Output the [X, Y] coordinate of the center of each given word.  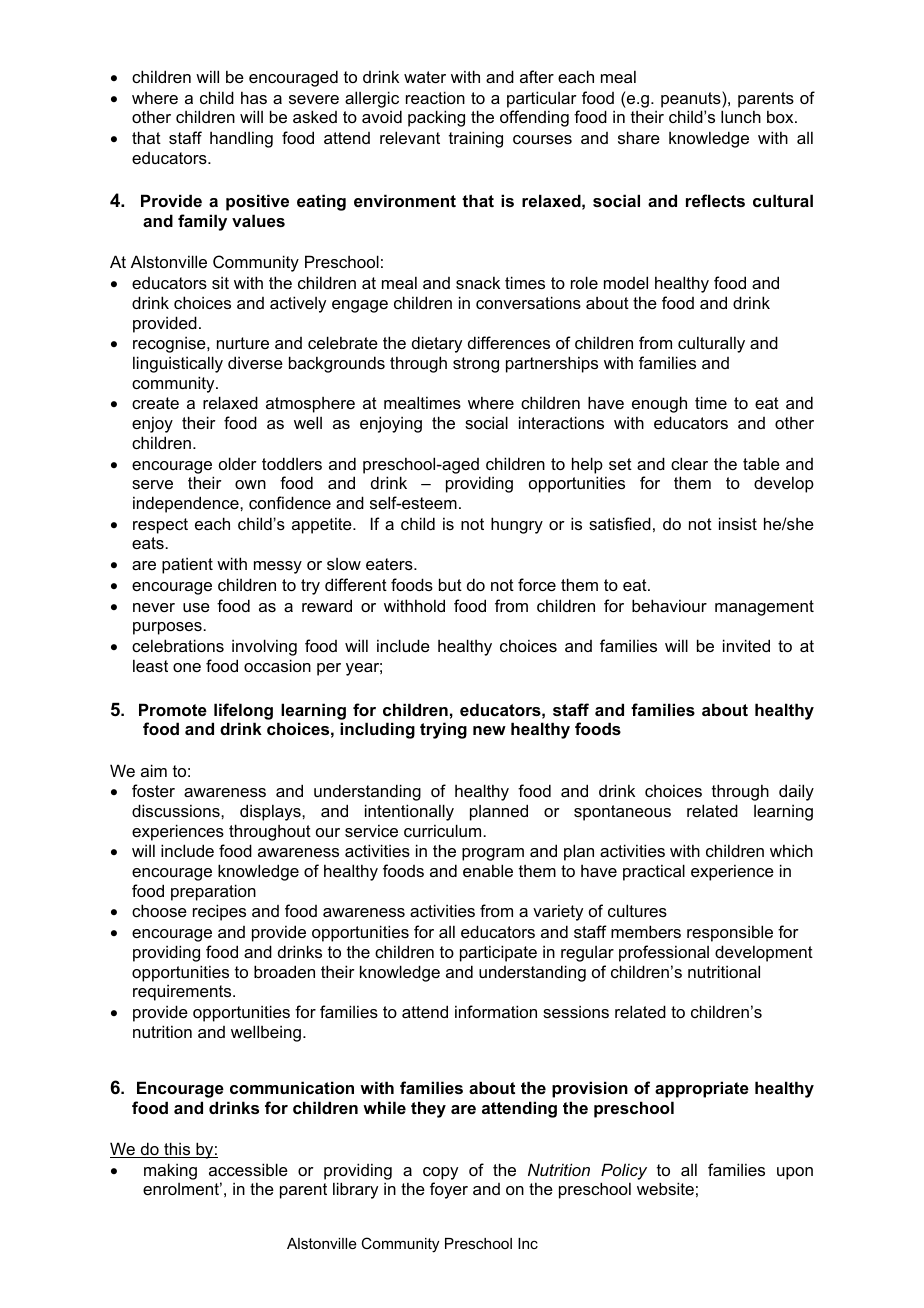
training [476, 139]
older [238, 463]
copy [440, 1173]
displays [271, 812]
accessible [248, 1169]
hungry [517, 525]
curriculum [444, 830]
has [254, 97]
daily [796, 792]
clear [689, 463]
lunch [741, 116]
